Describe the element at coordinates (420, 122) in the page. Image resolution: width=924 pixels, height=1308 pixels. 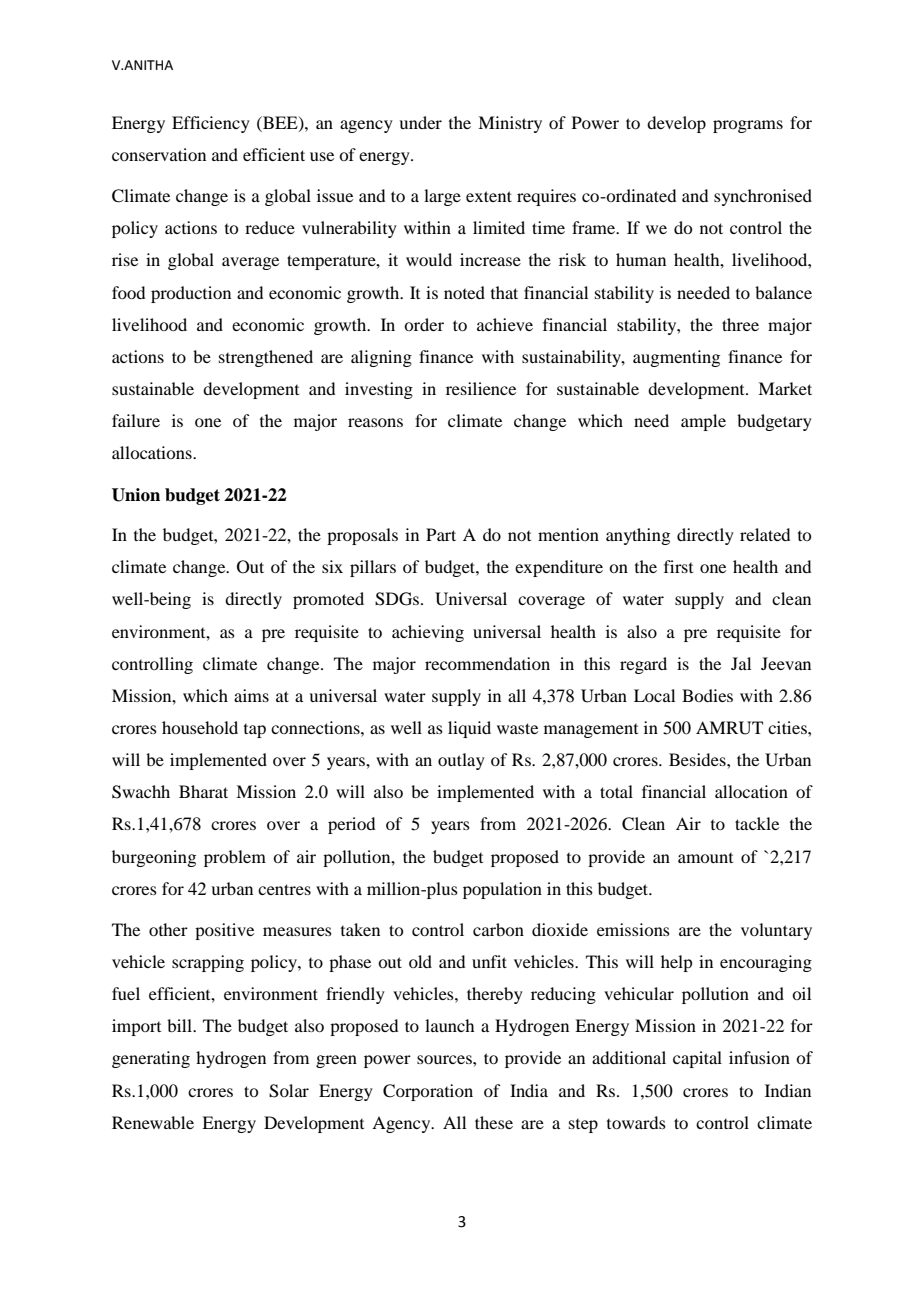
I see `under` at that location.
